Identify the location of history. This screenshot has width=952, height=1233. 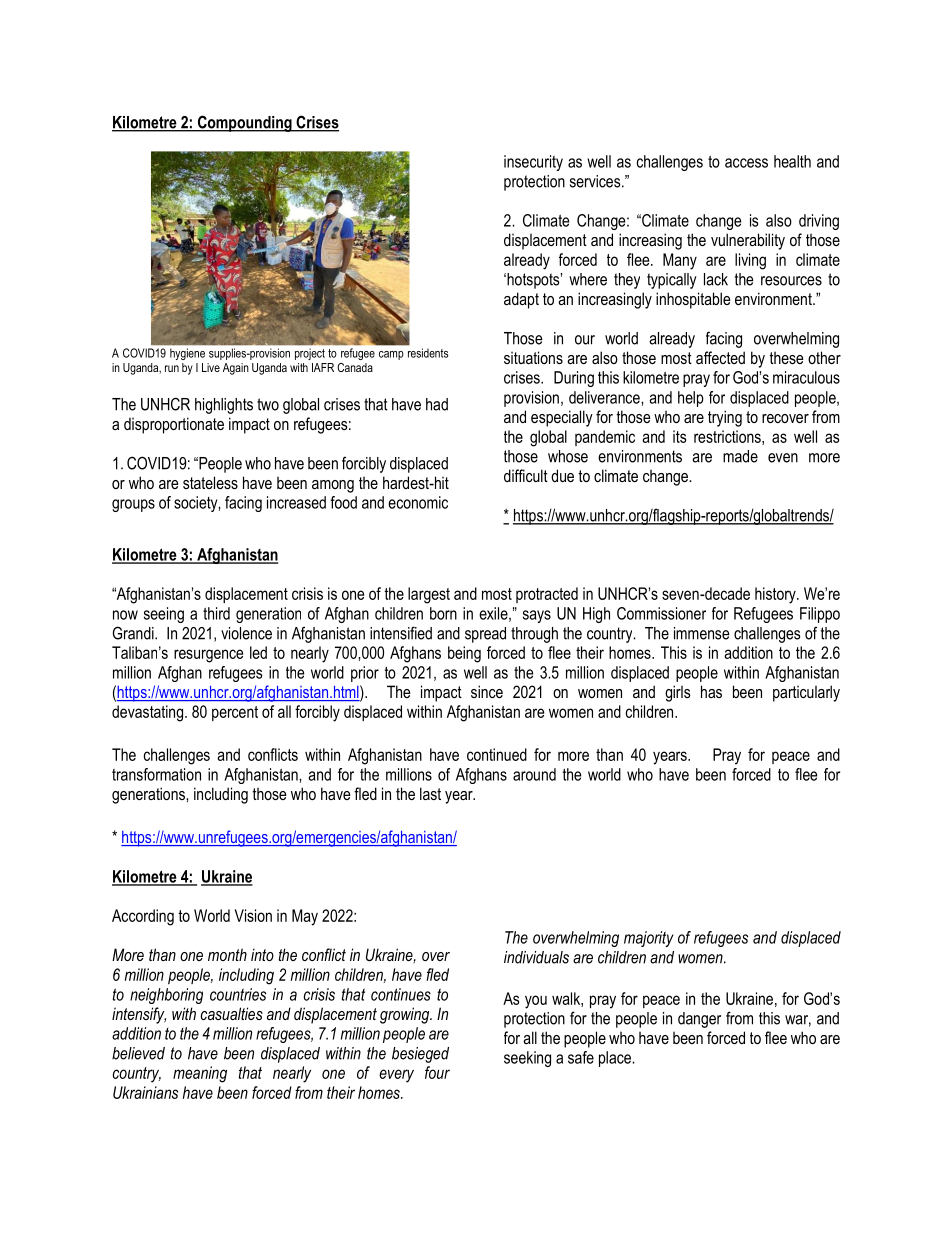
(776, 595).
